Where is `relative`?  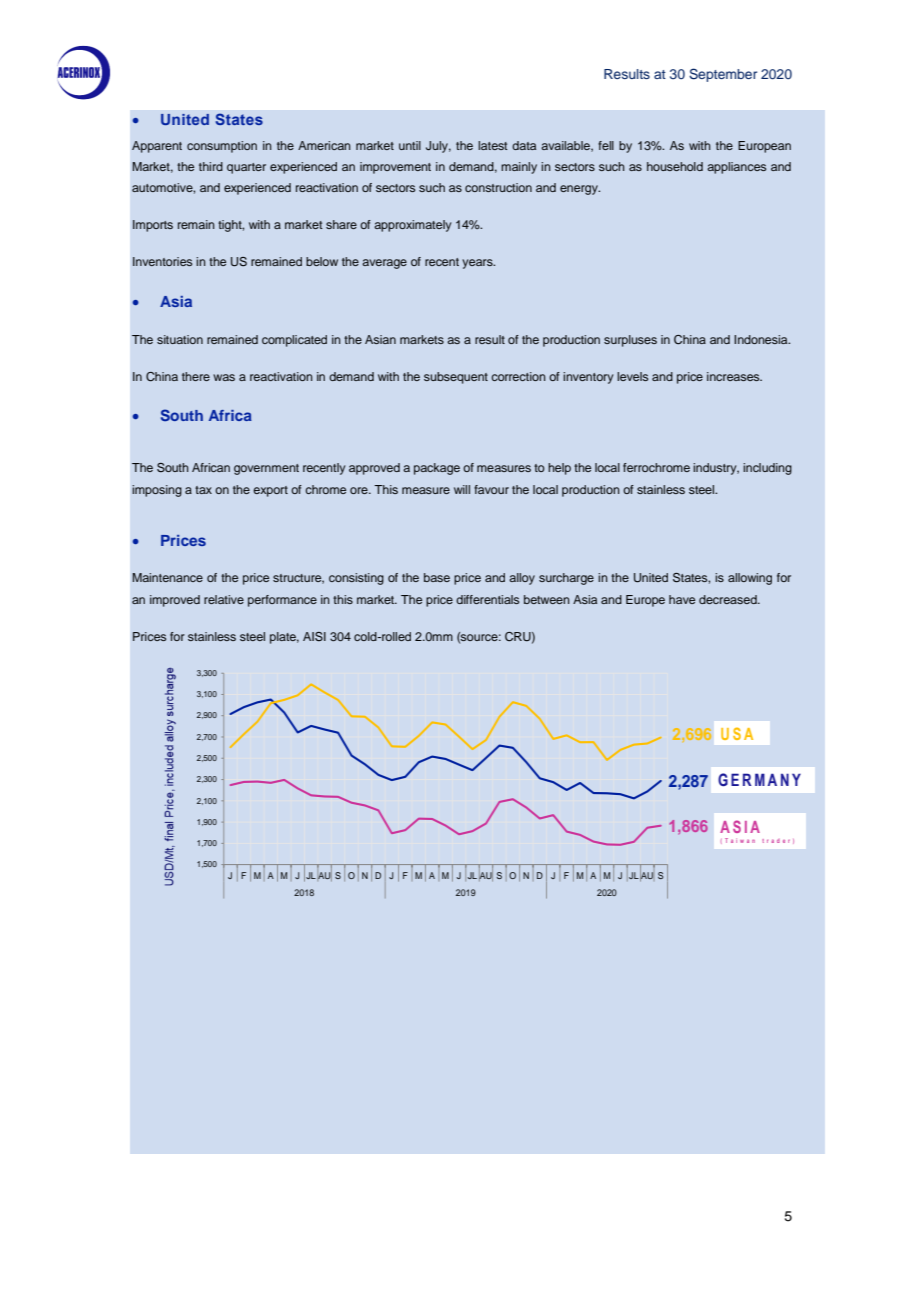 relative is located at coordinates (224, 599).
